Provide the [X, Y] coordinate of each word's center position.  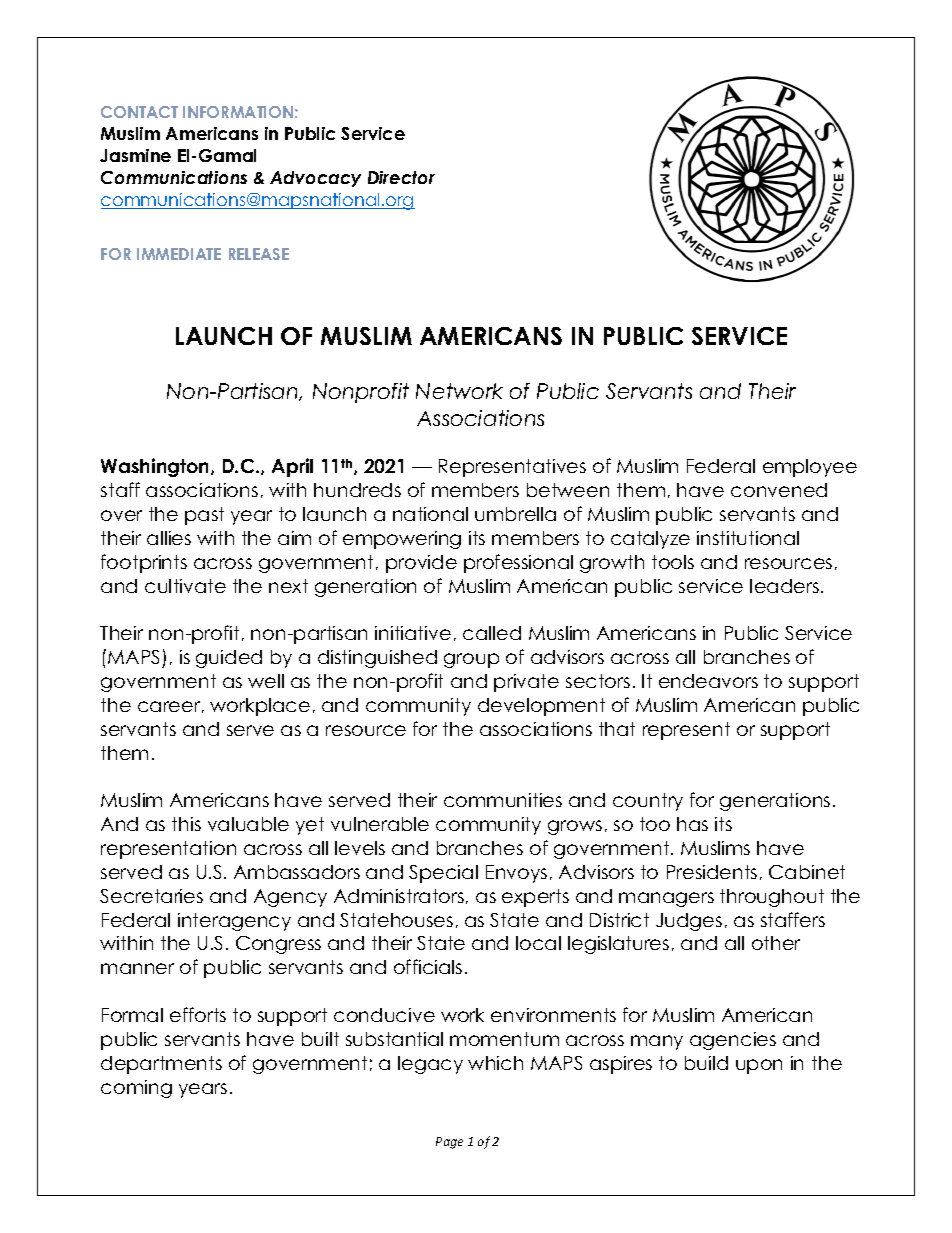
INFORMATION [238, 112]
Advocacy [315, 179]
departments [161, 1065]
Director [401, 177]
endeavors [708, 681]
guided [229, 659]
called [492, 633]
